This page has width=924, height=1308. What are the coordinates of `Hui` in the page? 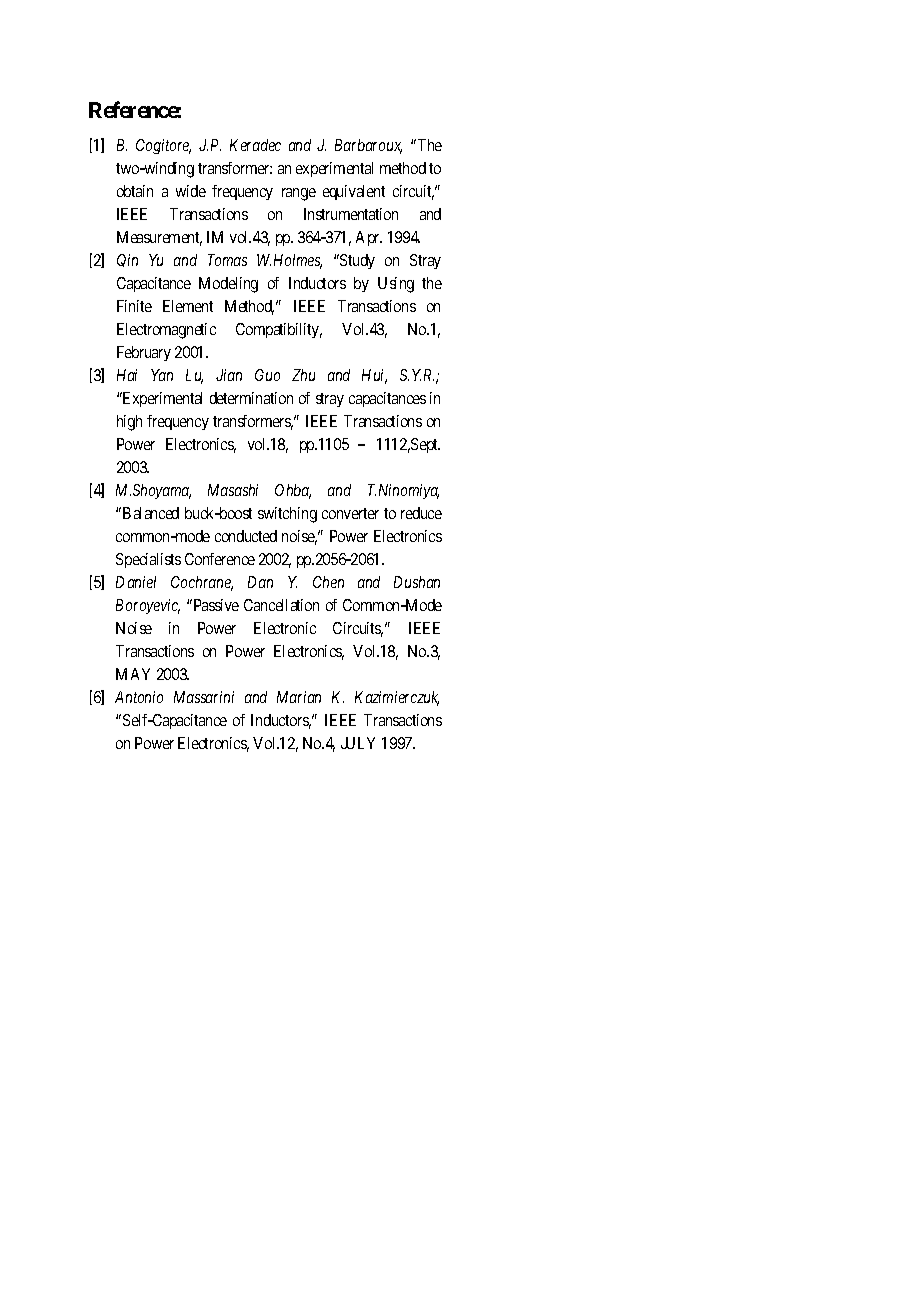 It's located at (374, 376).
